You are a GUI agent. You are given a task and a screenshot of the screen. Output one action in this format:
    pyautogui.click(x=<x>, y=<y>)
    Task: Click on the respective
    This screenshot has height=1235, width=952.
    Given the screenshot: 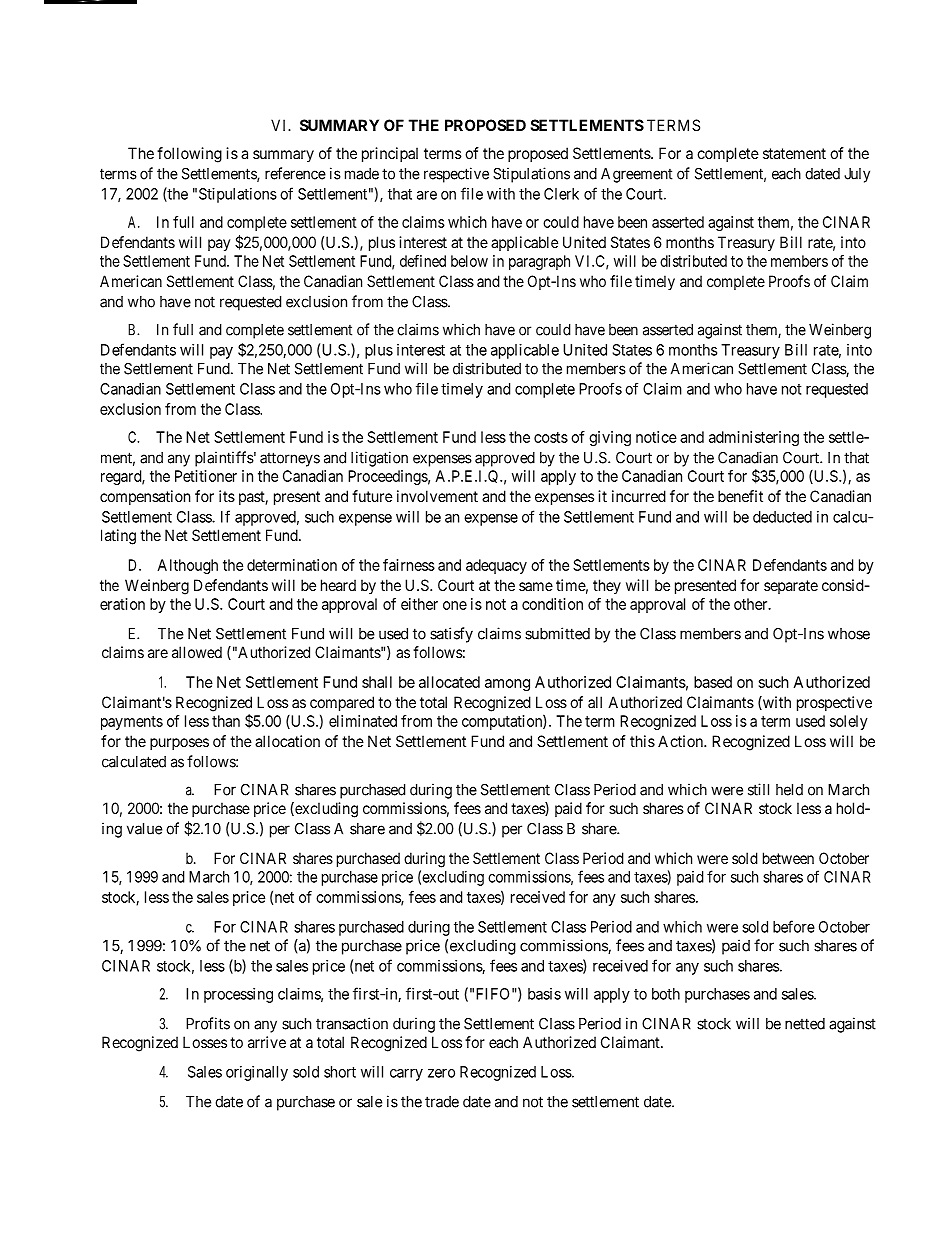 What is the action you would take?
    pyautogui.click(x=456, y=175)
